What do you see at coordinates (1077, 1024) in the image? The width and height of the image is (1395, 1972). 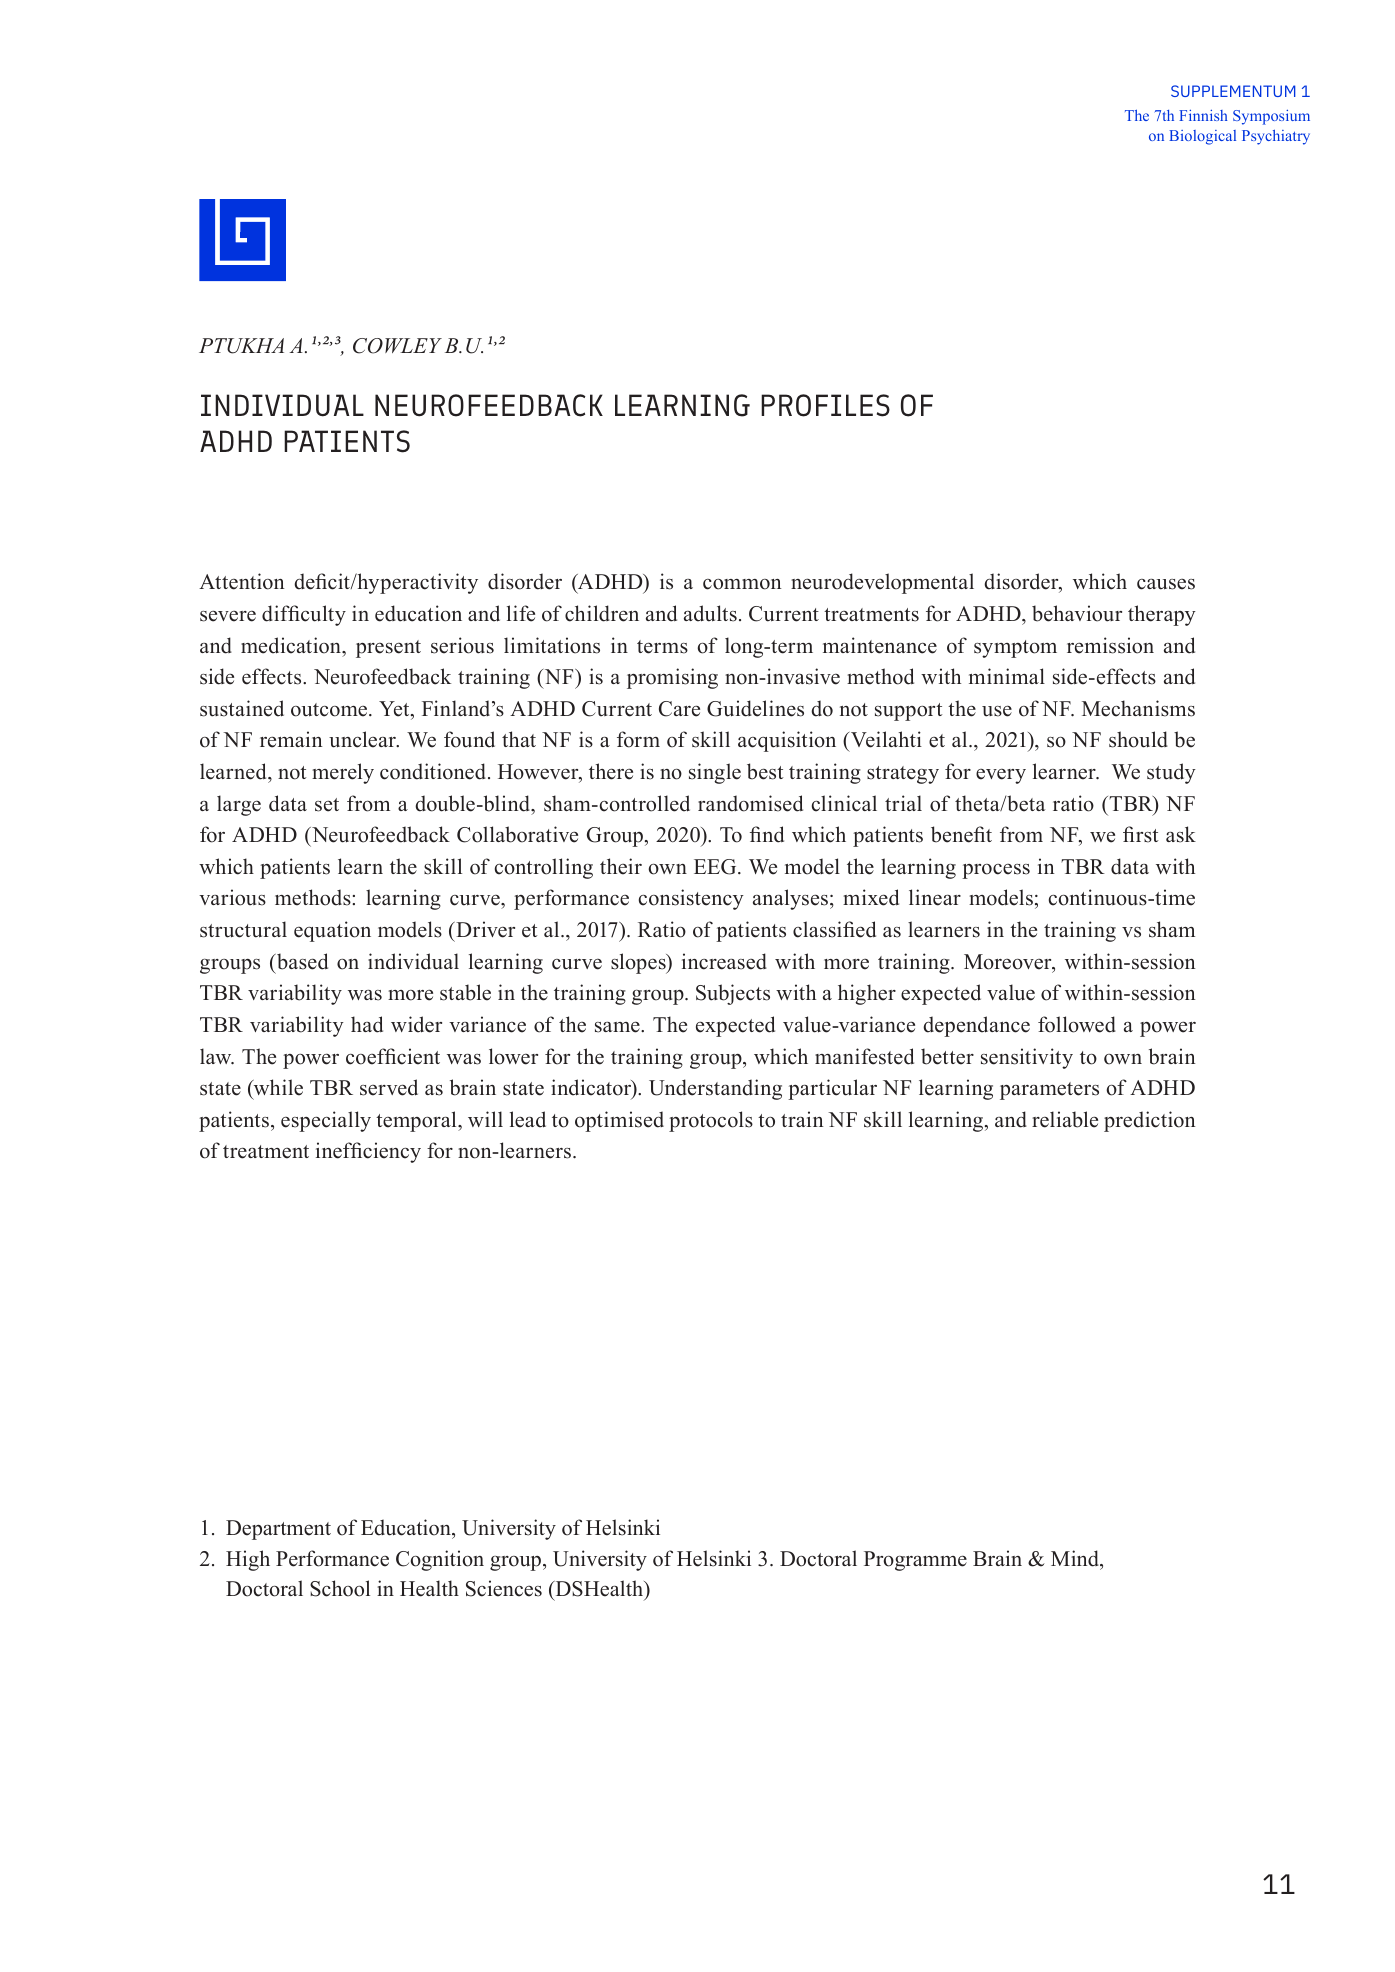 I see `followed` at bounding box center [1077, 1024].
